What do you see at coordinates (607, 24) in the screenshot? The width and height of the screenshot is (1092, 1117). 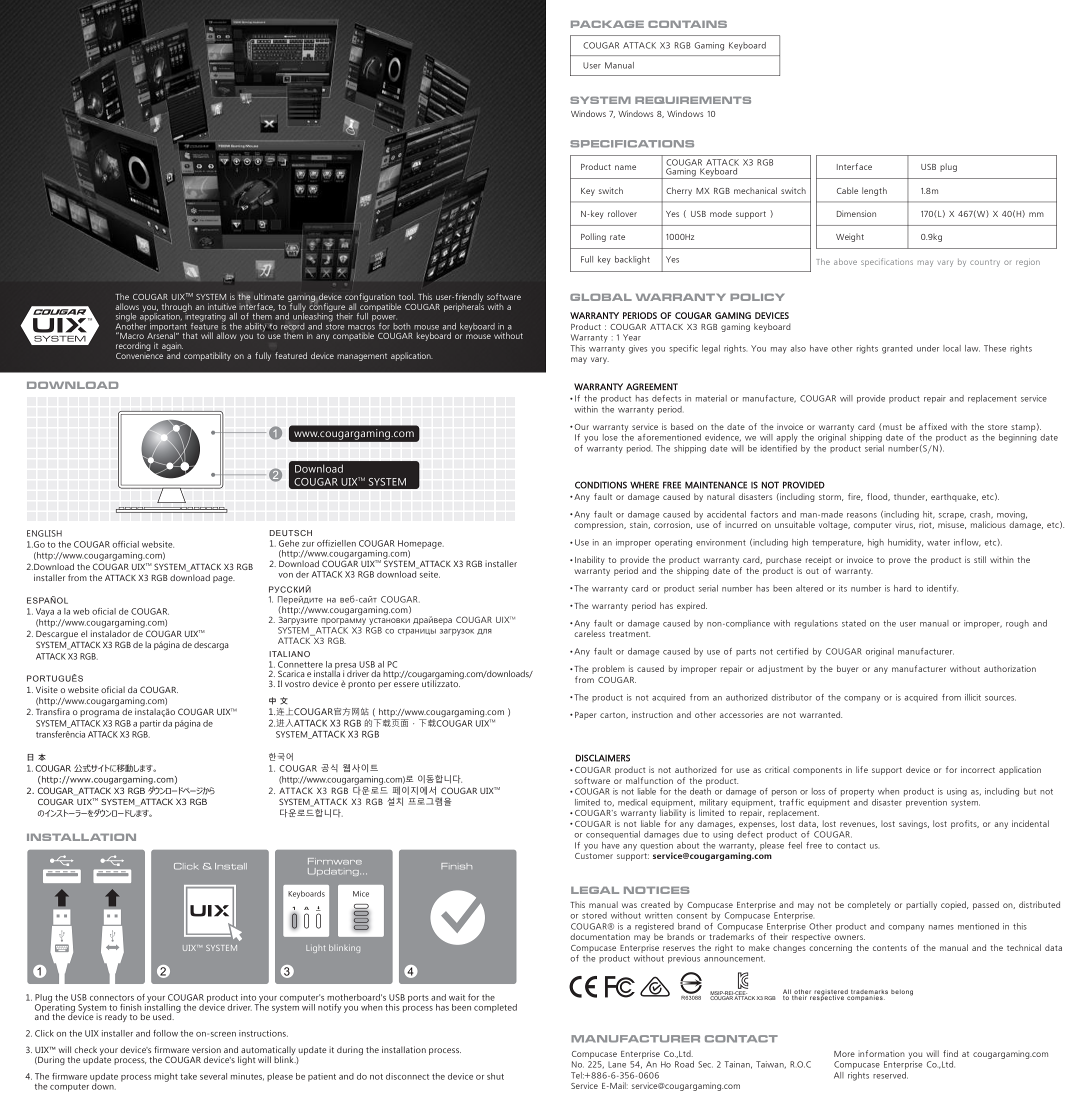 I see `PACKAGE` at bounding box center [607, 24].
